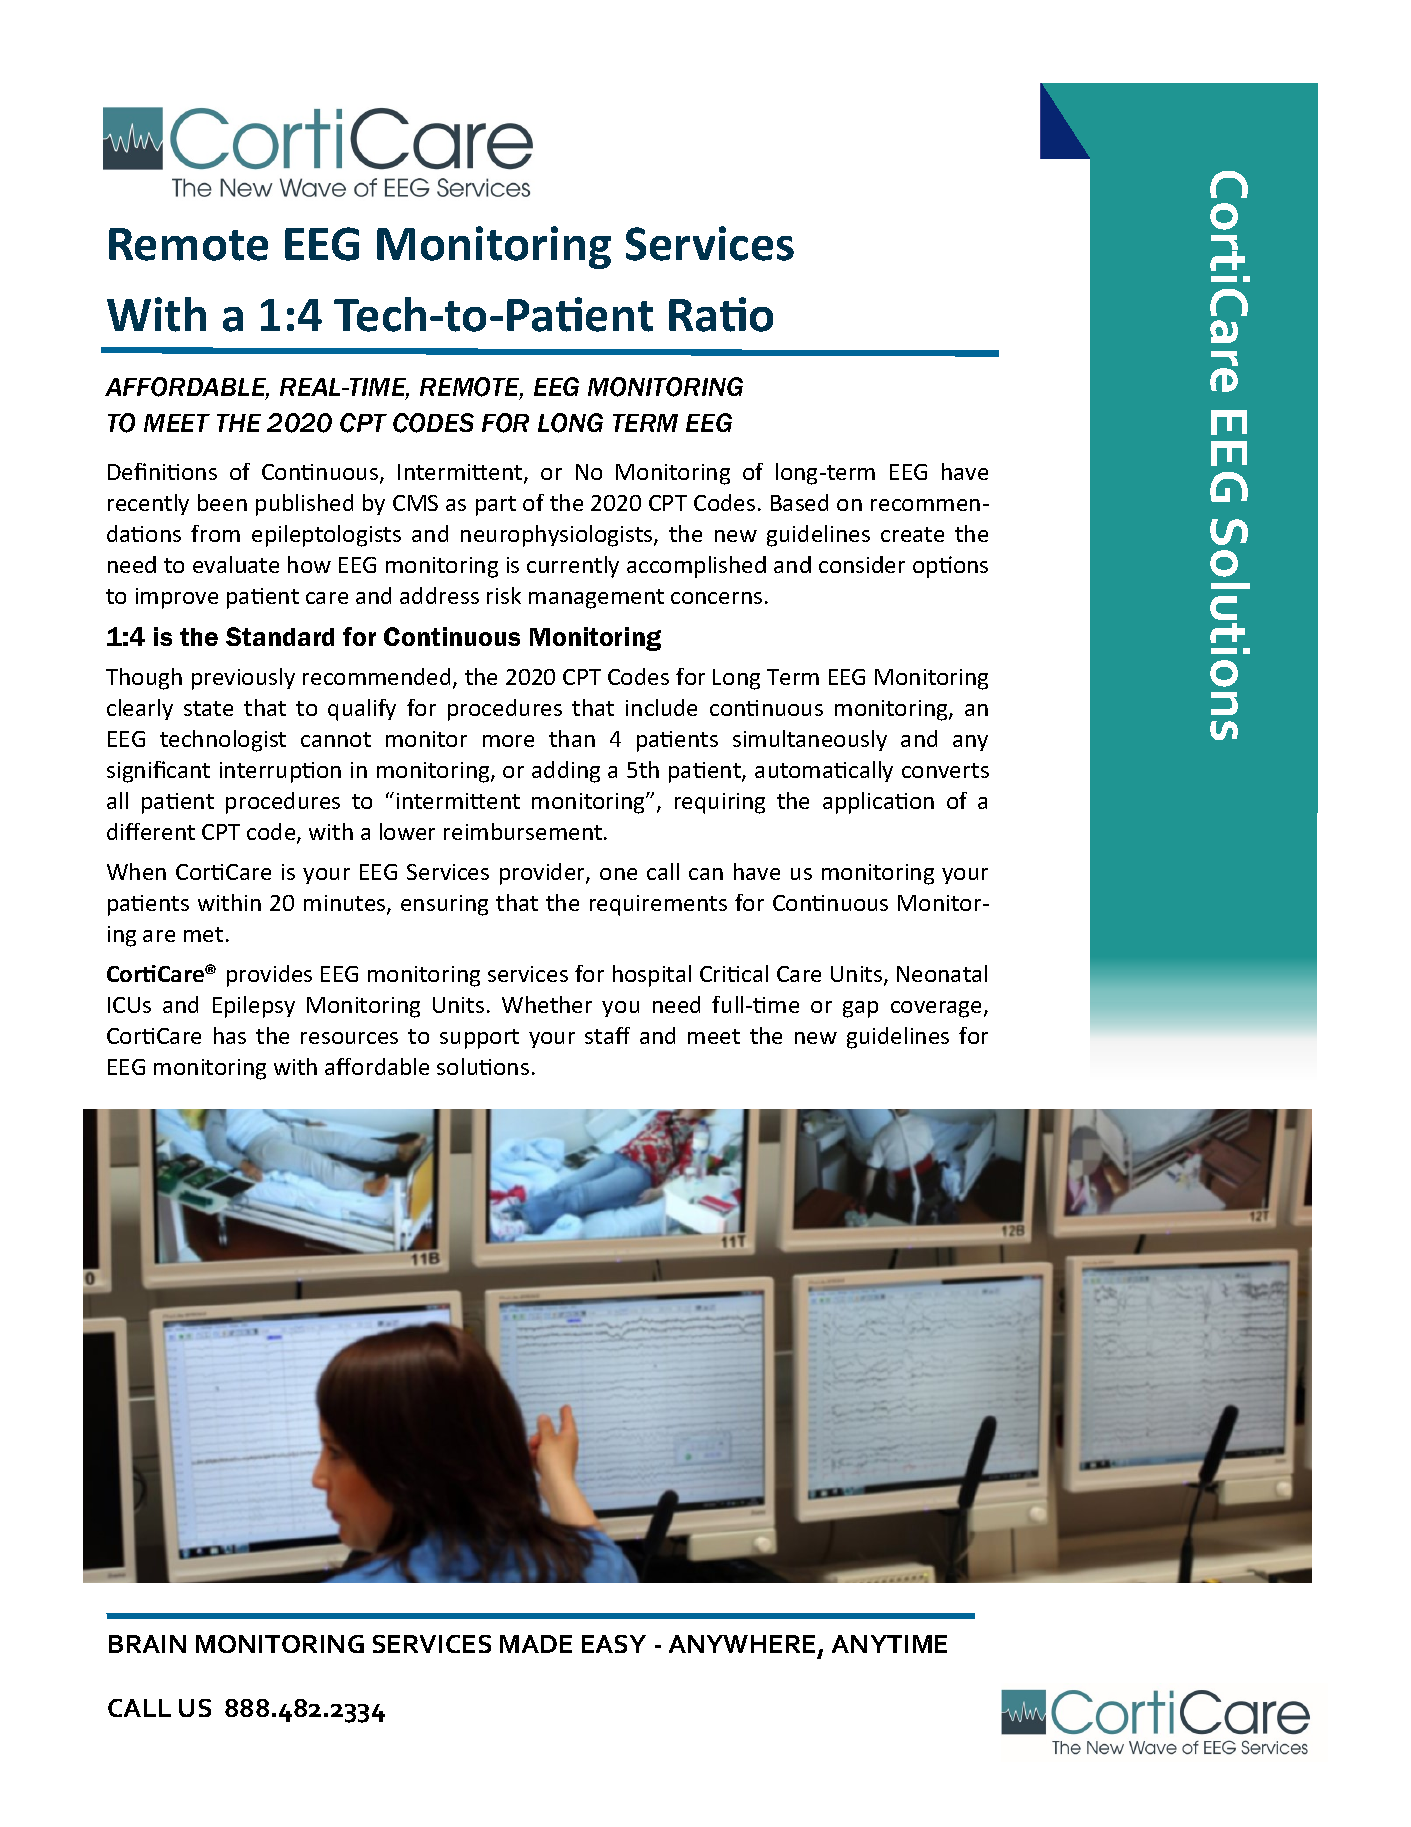  What do you see at coordinates (547, 1004) in the image?
I see `Whether` at bounding box center [547, 1004].
